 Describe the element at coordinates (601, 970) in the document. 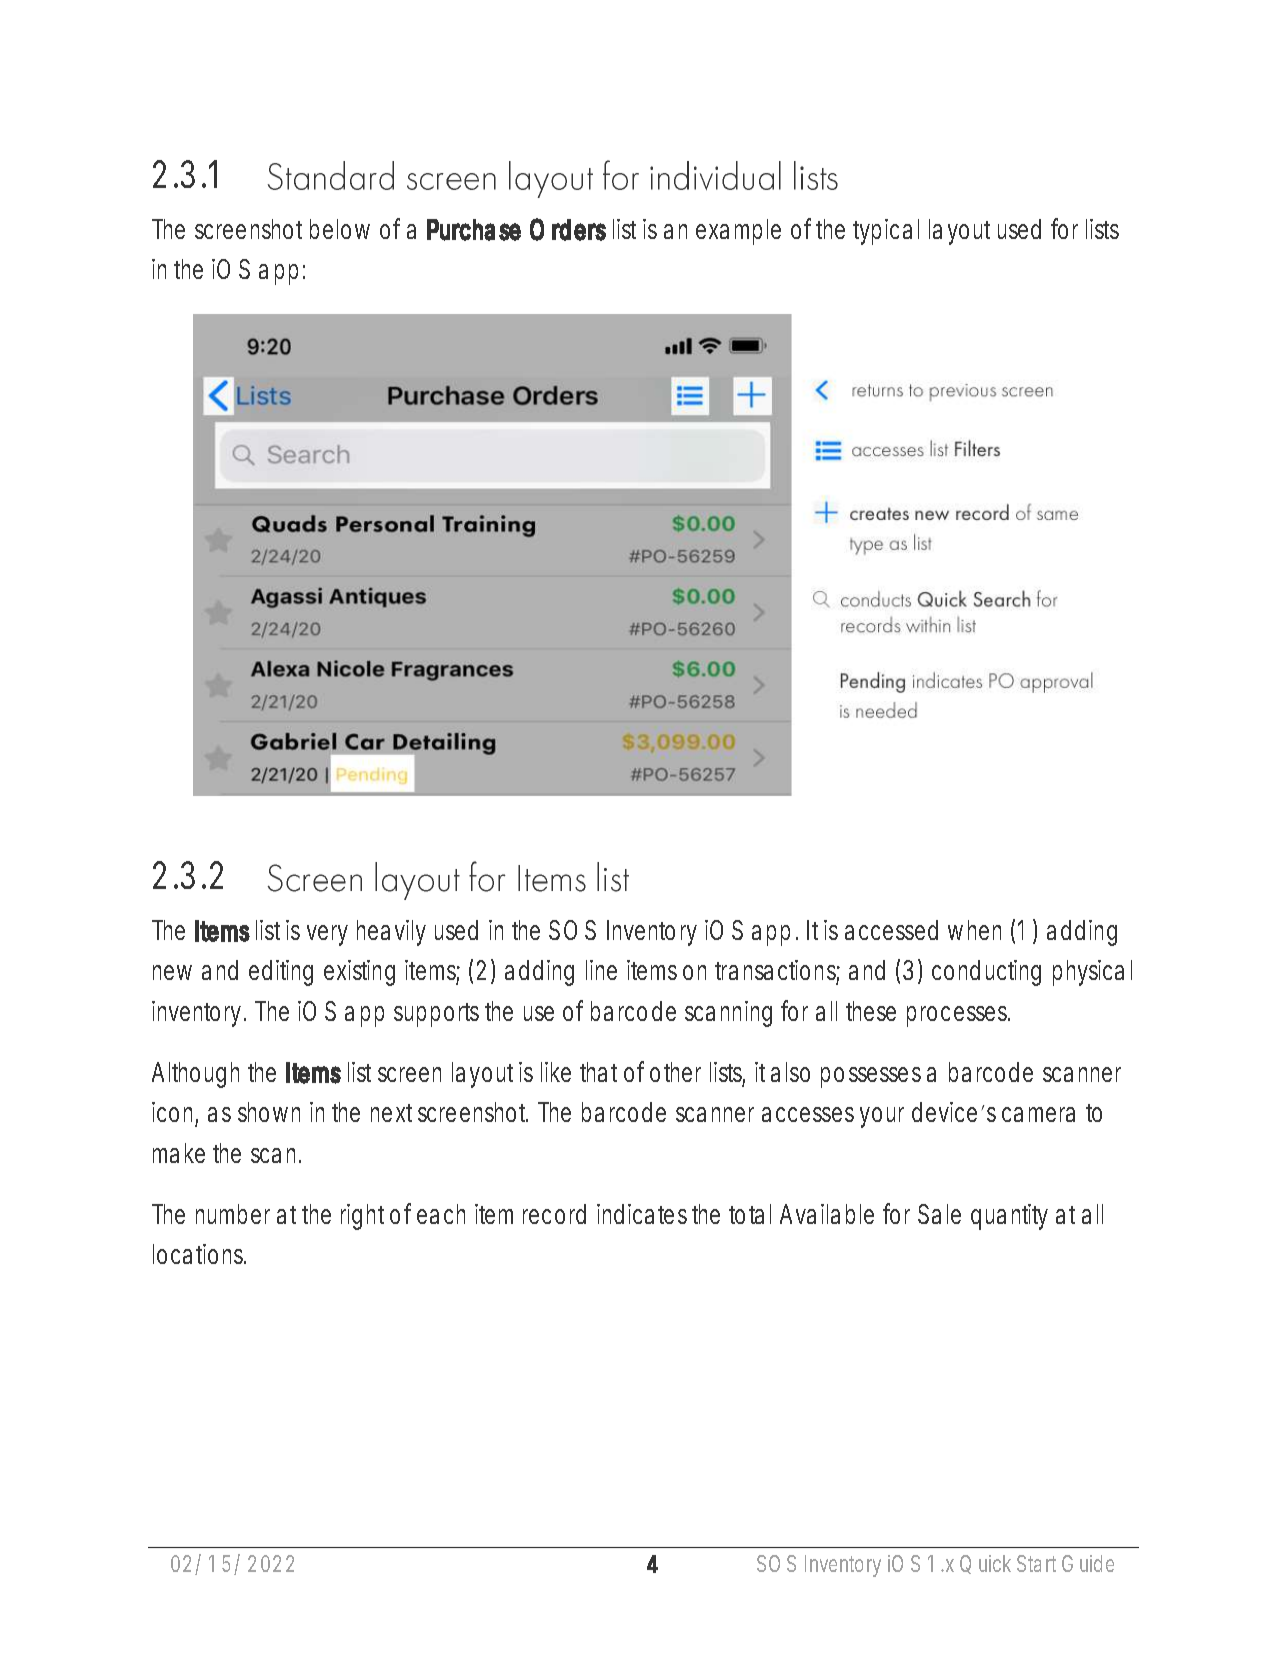

I see `line` at that location.
